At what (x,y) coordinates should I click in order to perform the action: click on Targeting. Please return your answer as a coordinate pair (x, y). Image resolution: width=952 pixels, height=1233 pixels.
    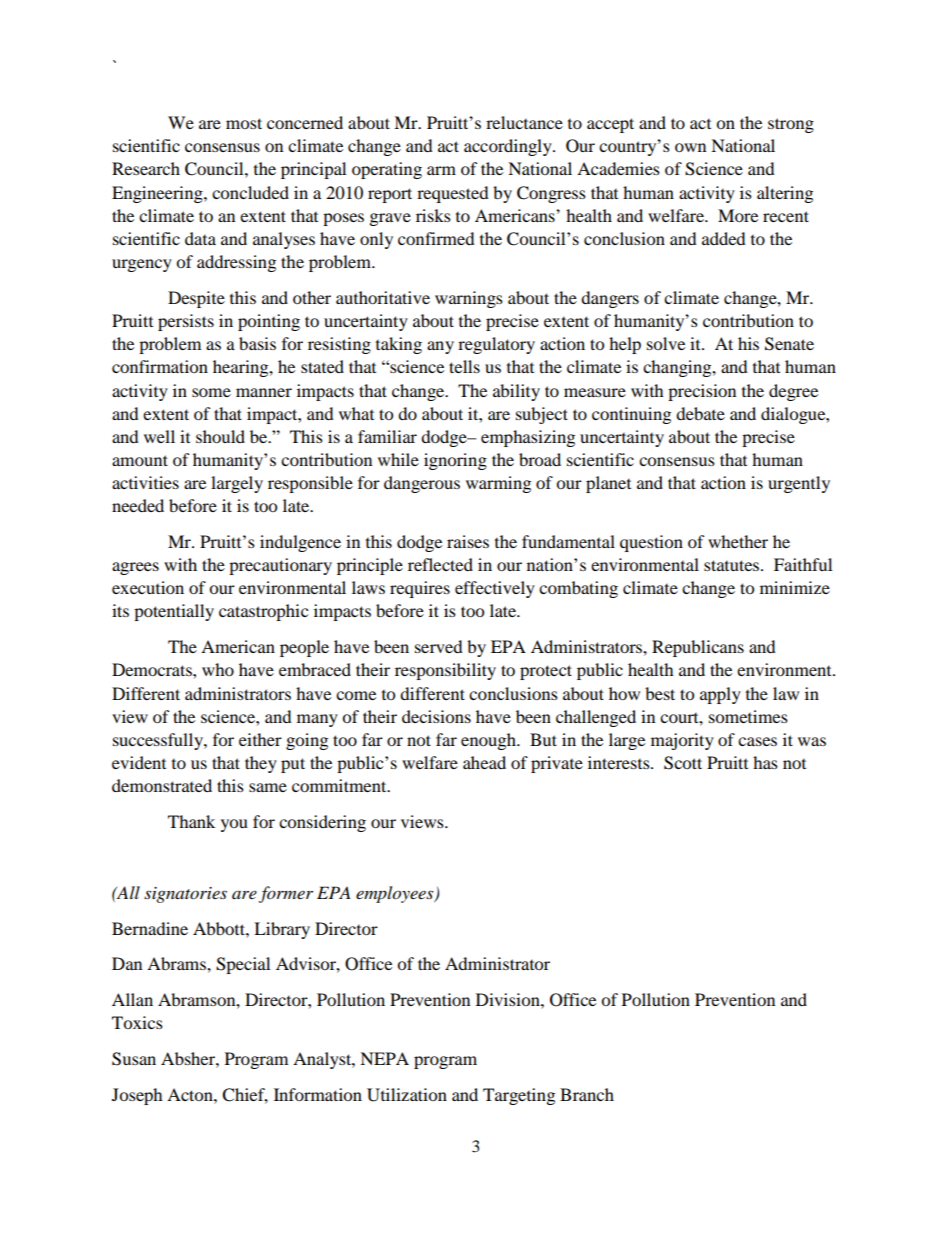
    Looking at the image, I should click on (519, 1096).
